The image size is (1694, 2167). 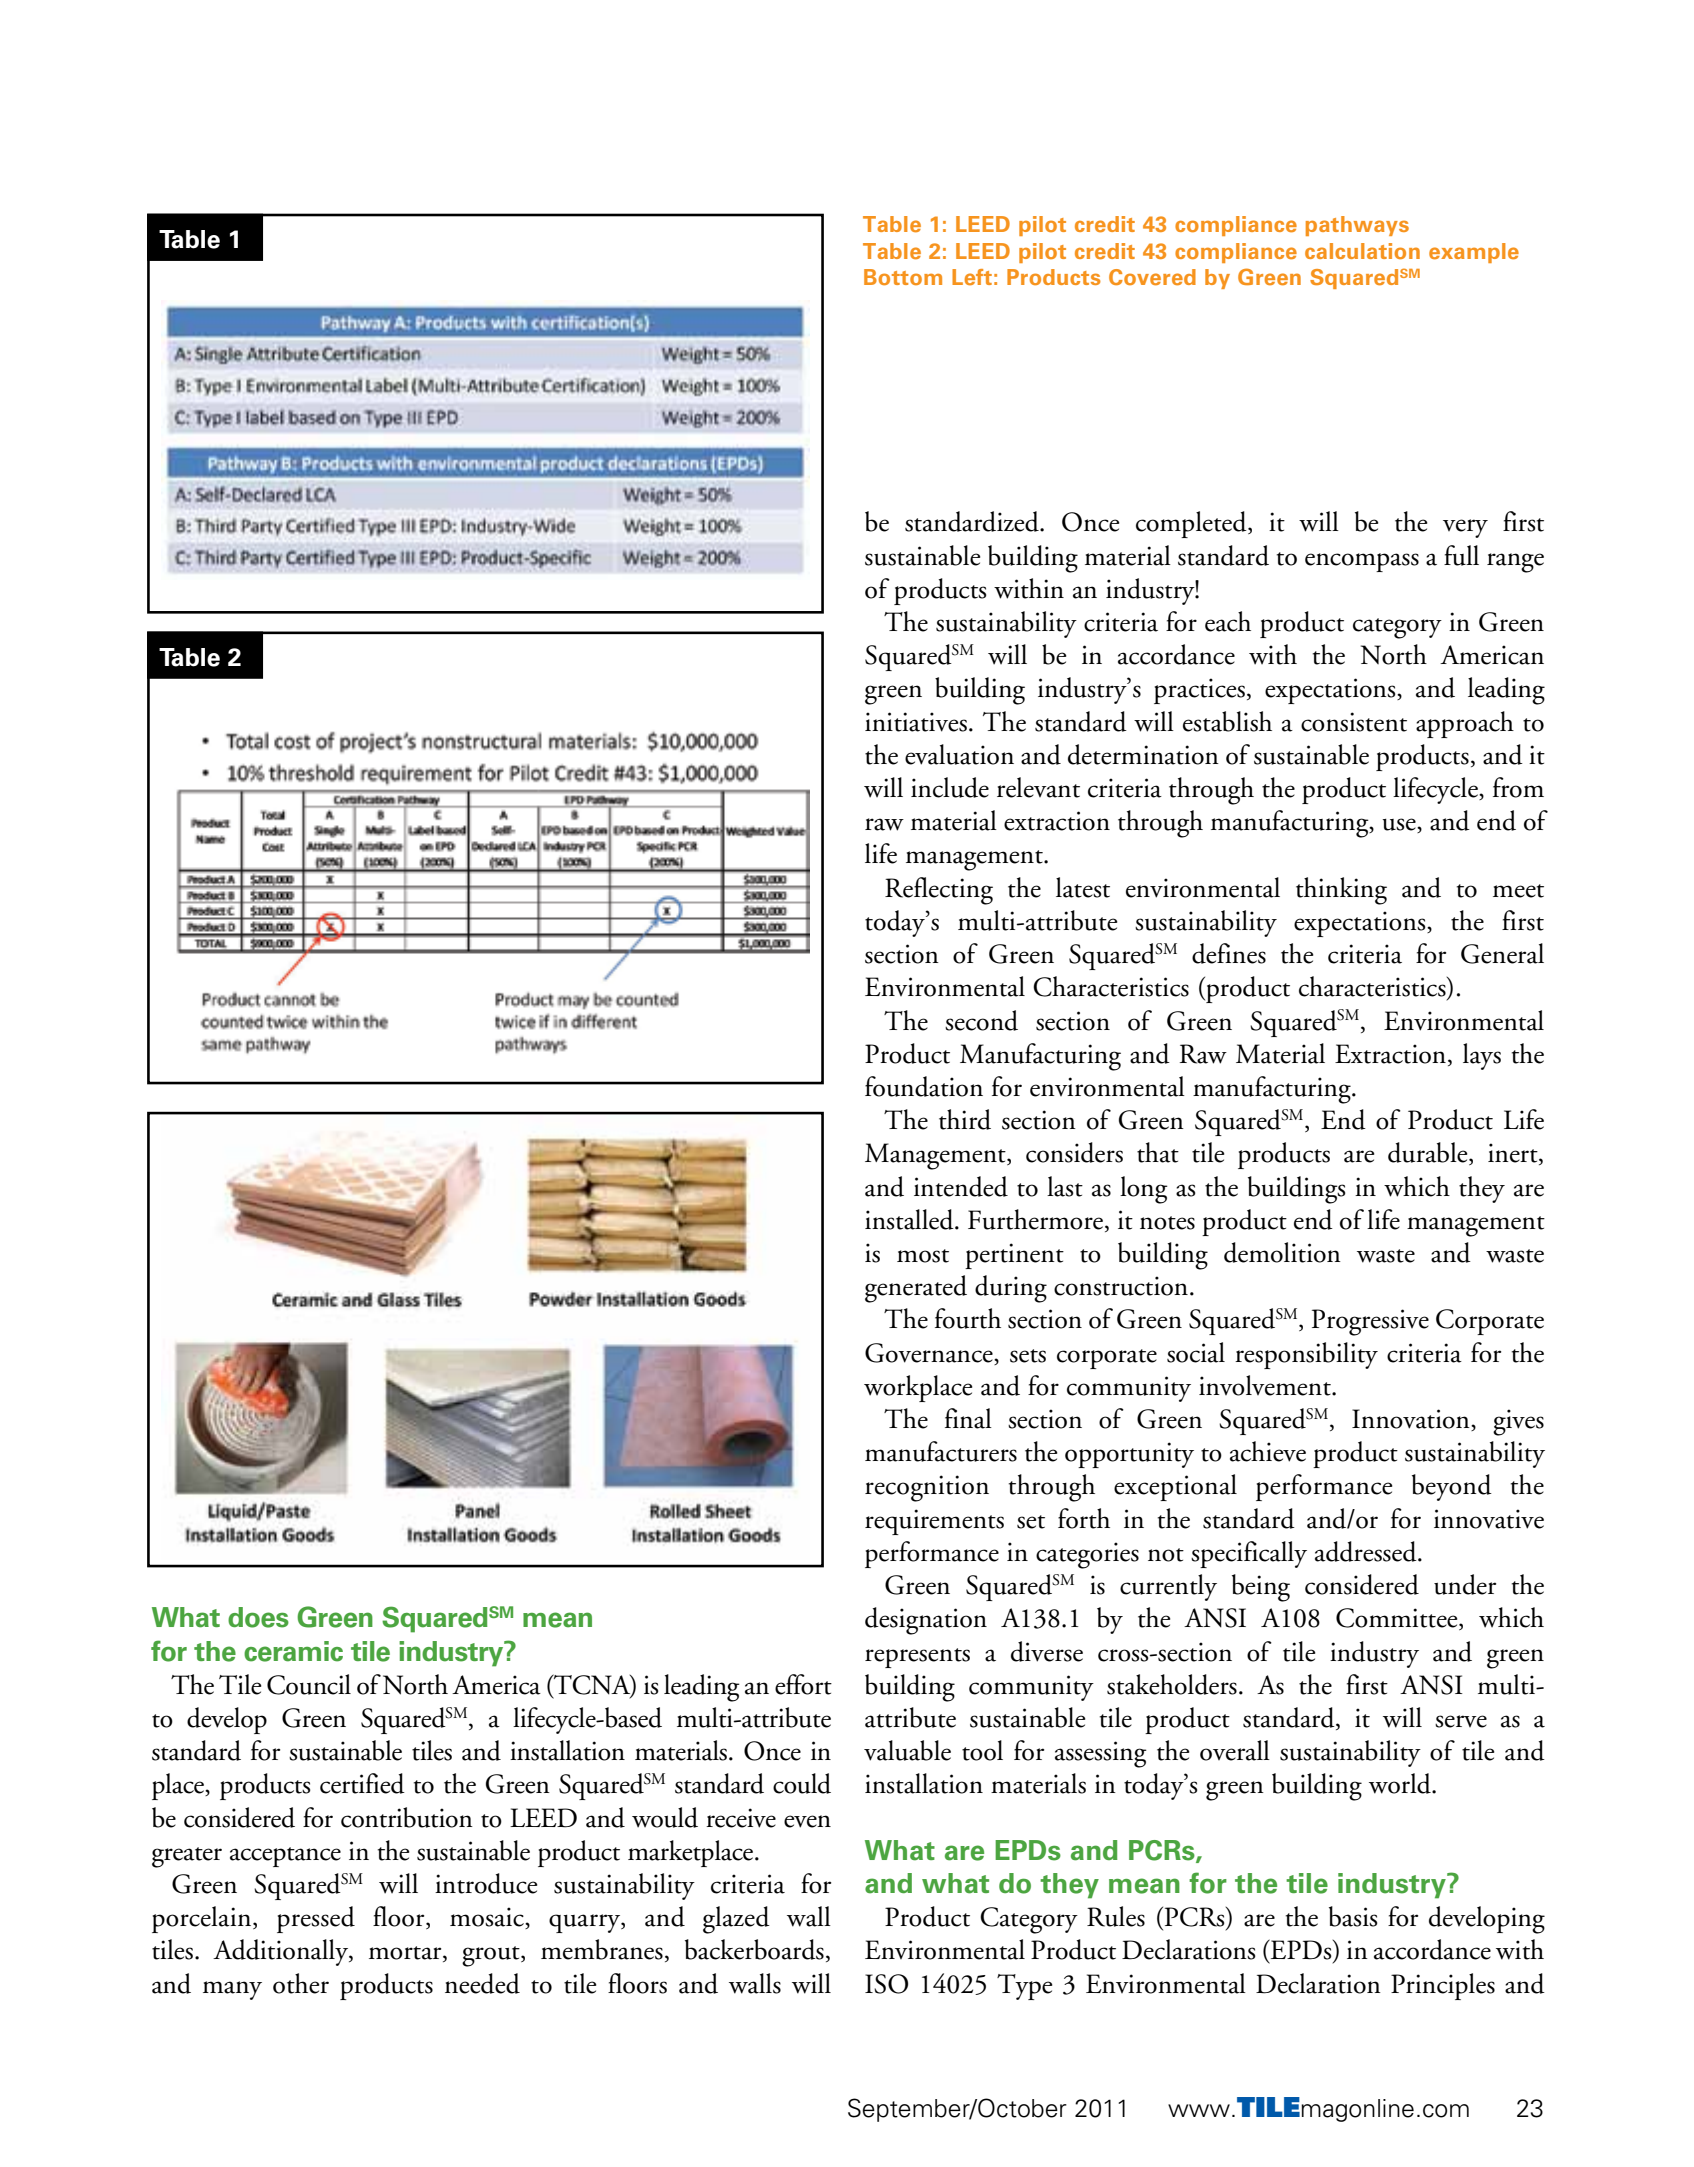 I want to click on pressed, so click(x=316, y=1919).
